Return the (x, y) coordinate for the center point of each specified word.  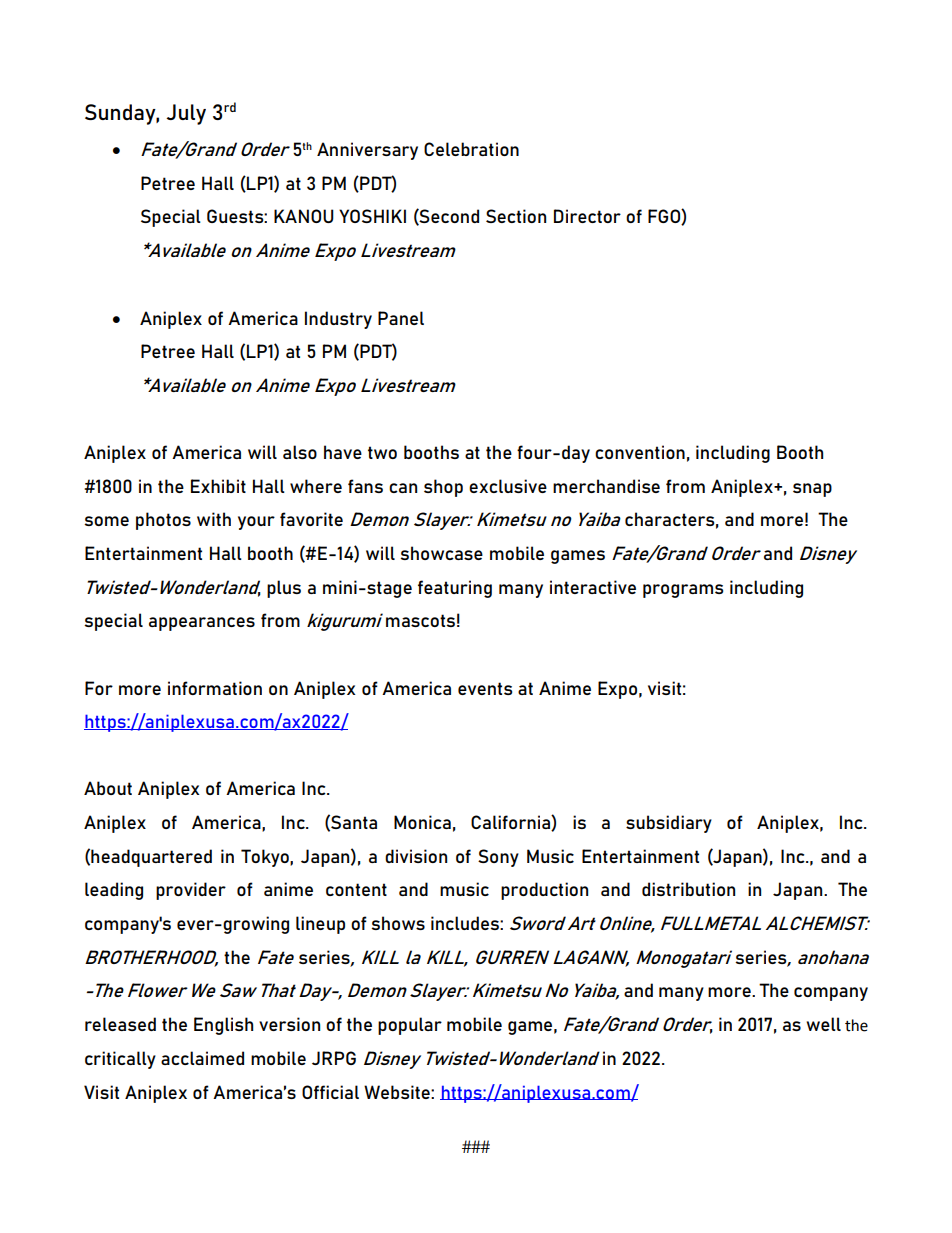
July (186, 114)
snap (812, 490)
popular (410, 1026)
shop (443, 488)
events (485, 688)
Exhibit (218, 486)
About (108, 788)
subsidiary (669, 824)
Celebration (471, 149)
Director (587, 216)
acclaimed (202, 1058)
